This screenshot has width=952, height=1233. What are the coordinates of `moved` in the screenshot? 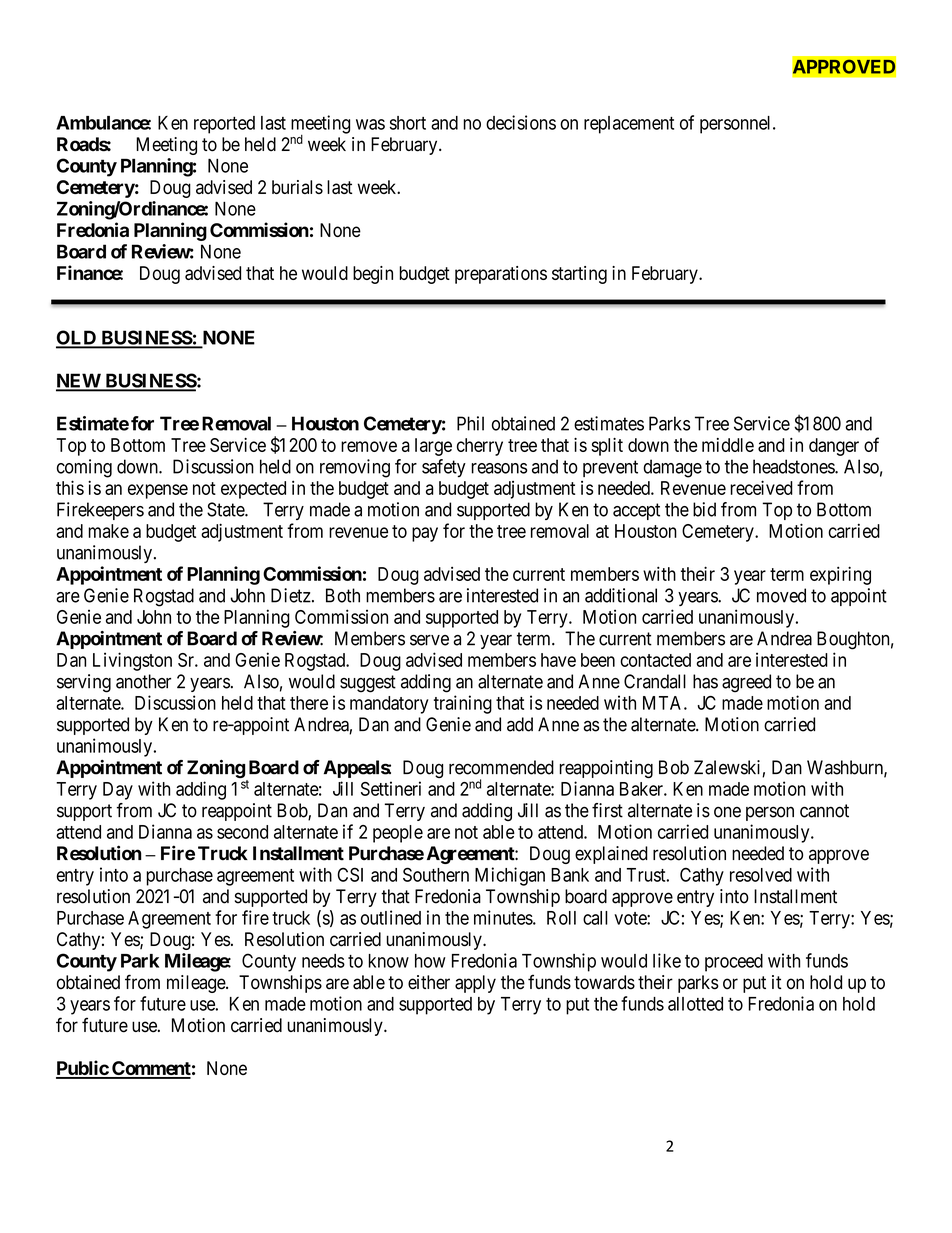 It's located at (781, 595).
